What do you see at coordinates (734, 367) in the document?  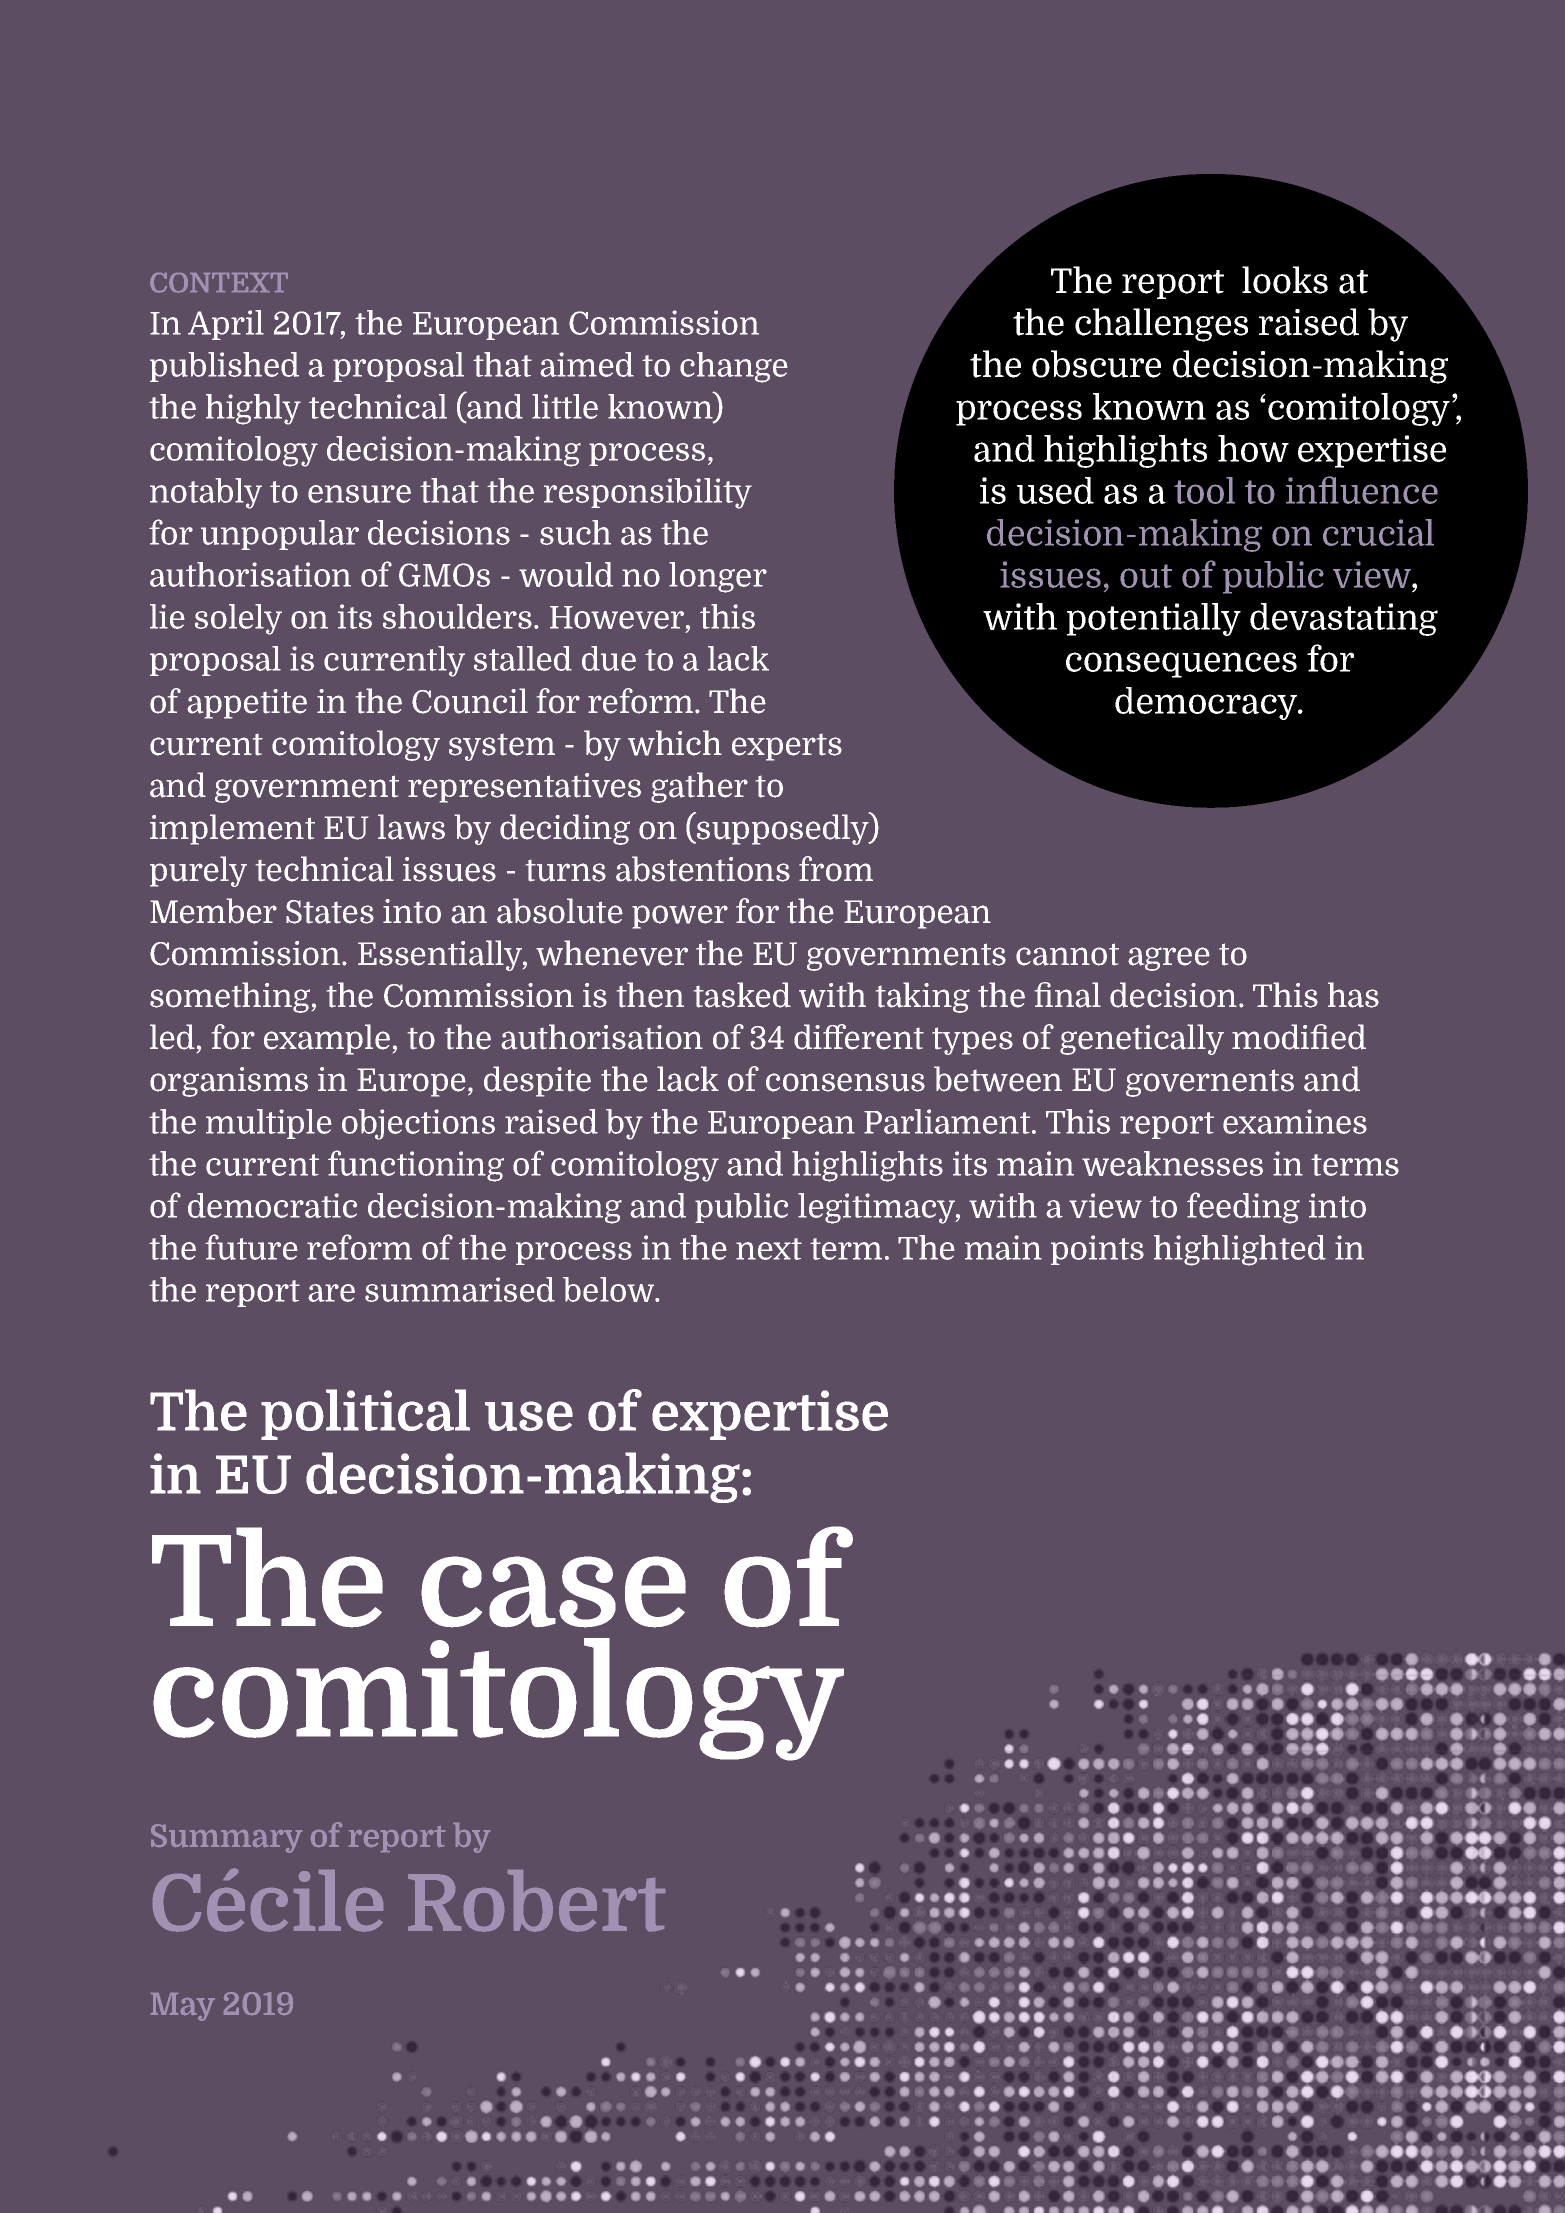 I see `change` at bounding box center [734, 367].
